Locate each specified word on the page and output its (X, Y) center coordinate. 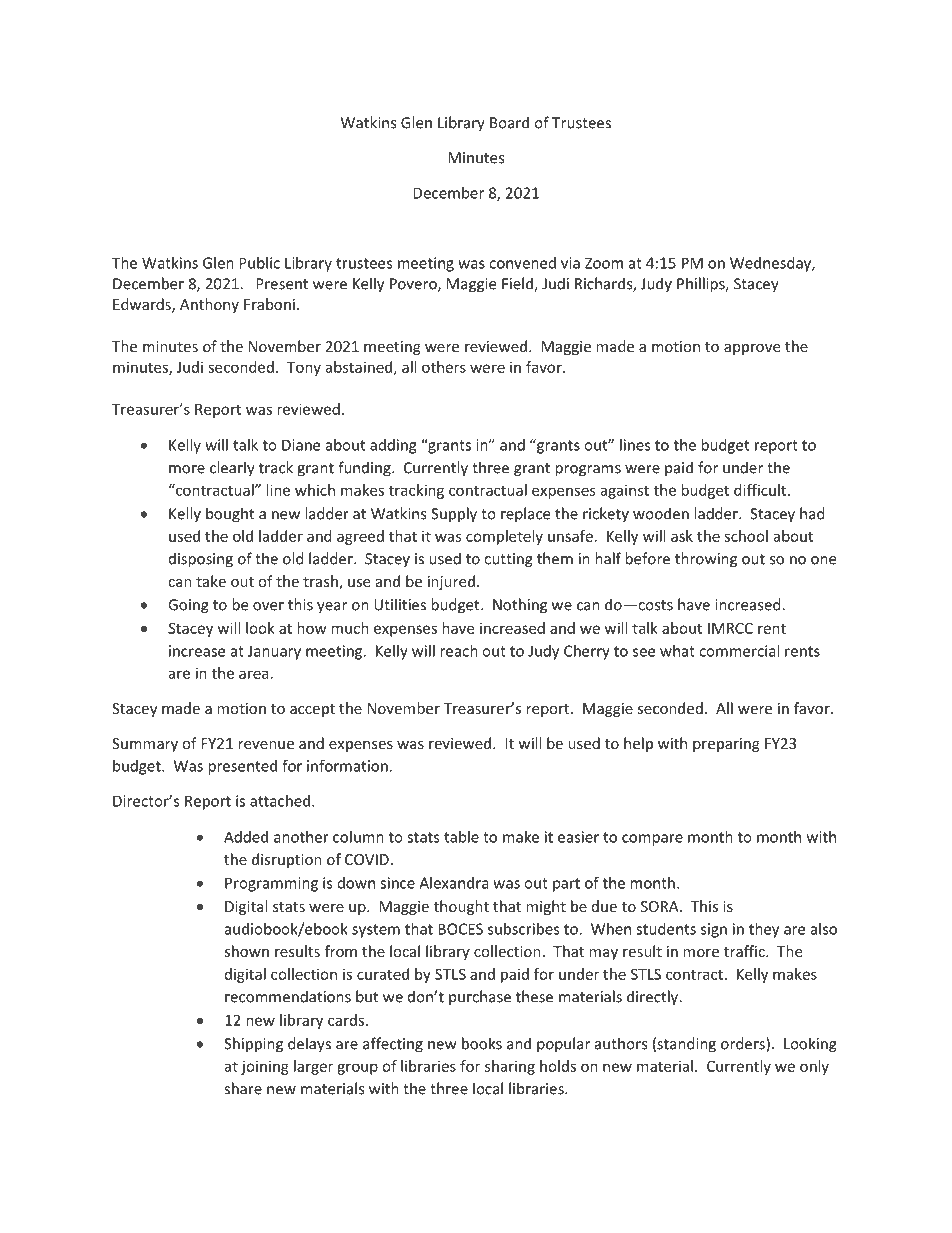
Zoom (604, 263)
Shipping (253, 1045)
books (482, 1043)
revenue (266, 745)
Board (509, 122)
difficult (761, 490)
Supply (454, 515)
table (461, 837)
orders (744, 1044)
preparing (726, 745)
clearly (232, 469)
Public (259, 263)
